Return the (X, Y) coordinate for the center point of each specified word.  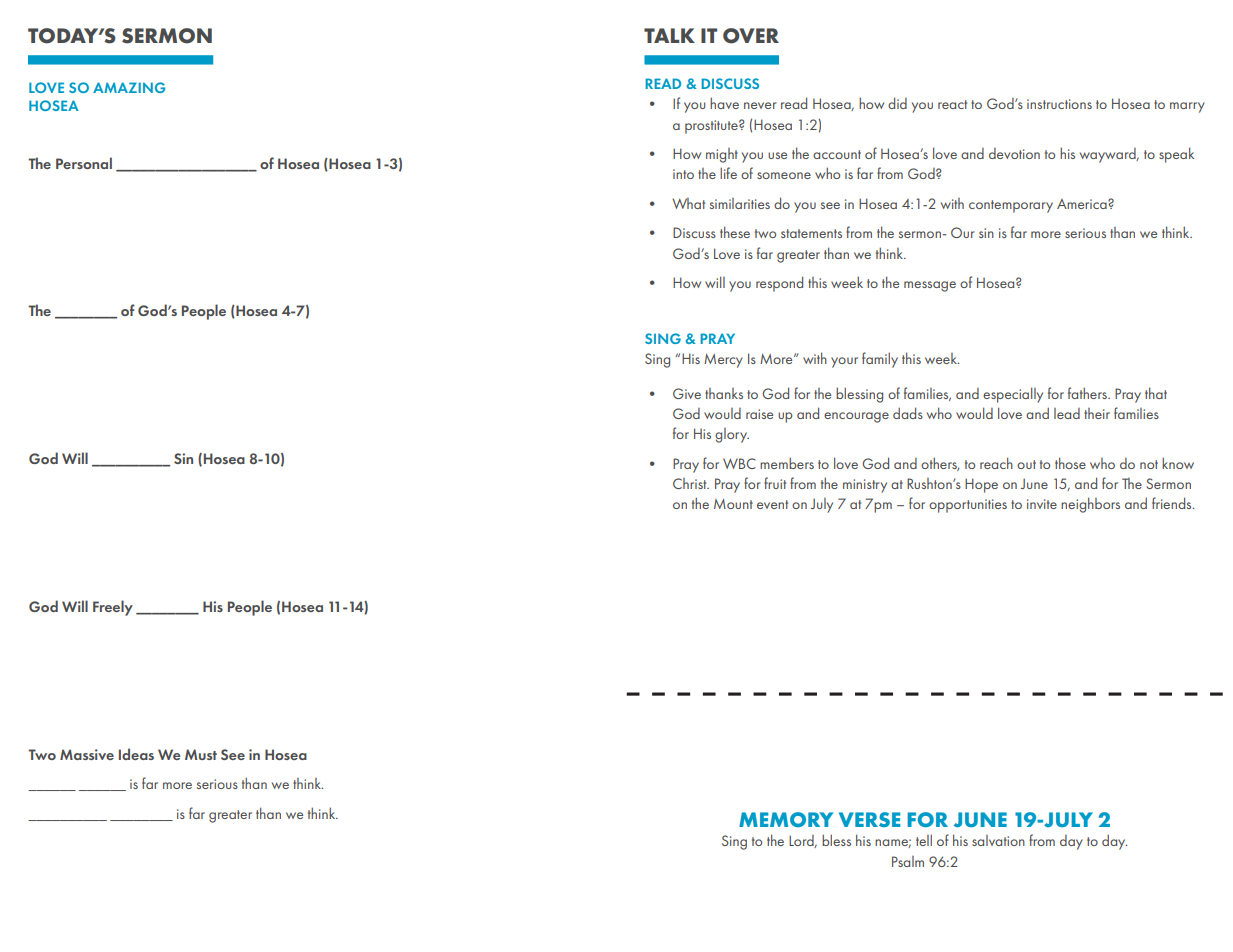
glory (732, 435)
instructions (1059, 104)
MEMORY (786, 819)
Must (201, 754)
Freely (113, 608)
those (1070, 463)
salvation (998, 840)
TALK (669, 35)
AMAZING (129, 87)
